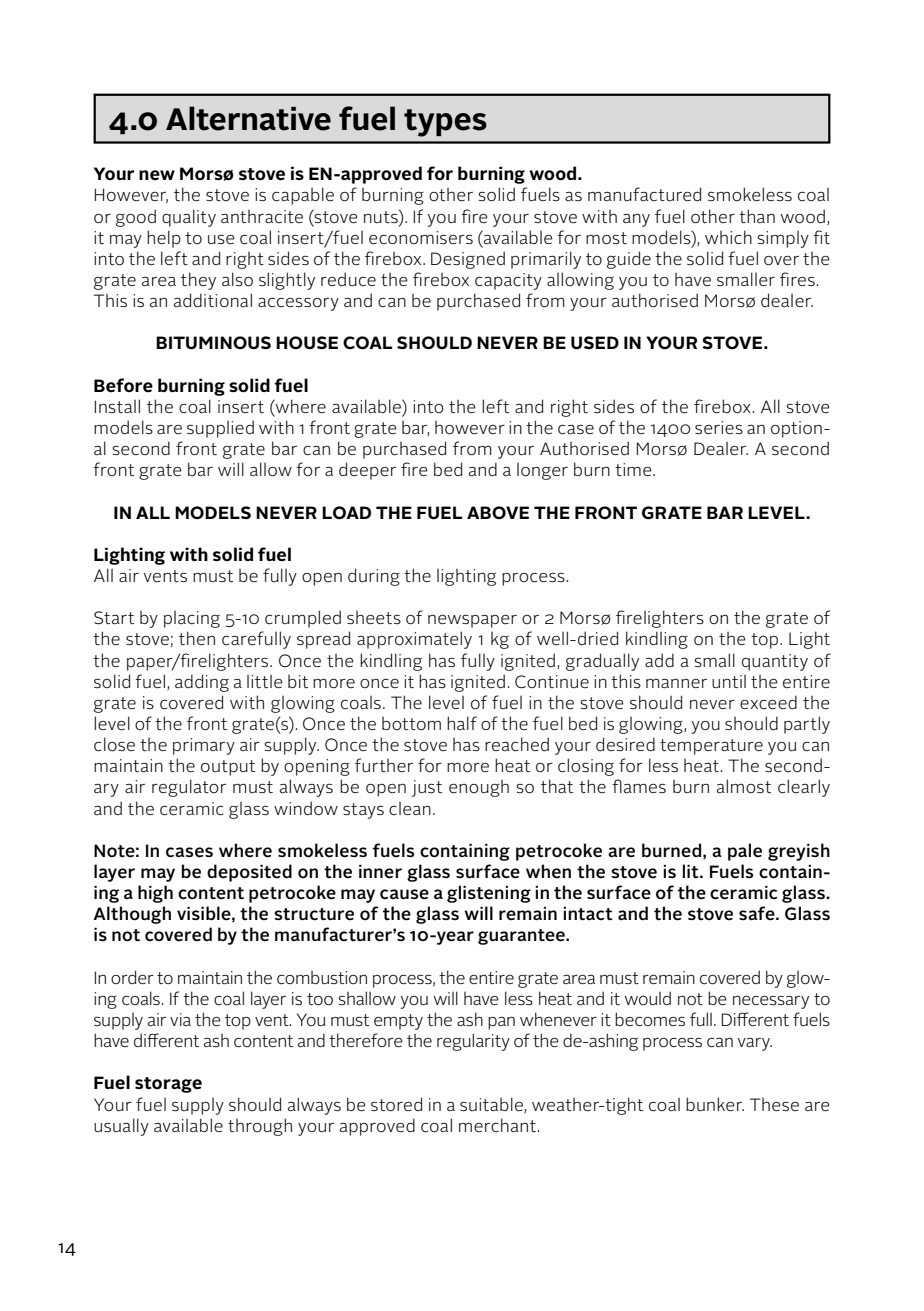  I want to click on suitable, so click(492, 1105).
